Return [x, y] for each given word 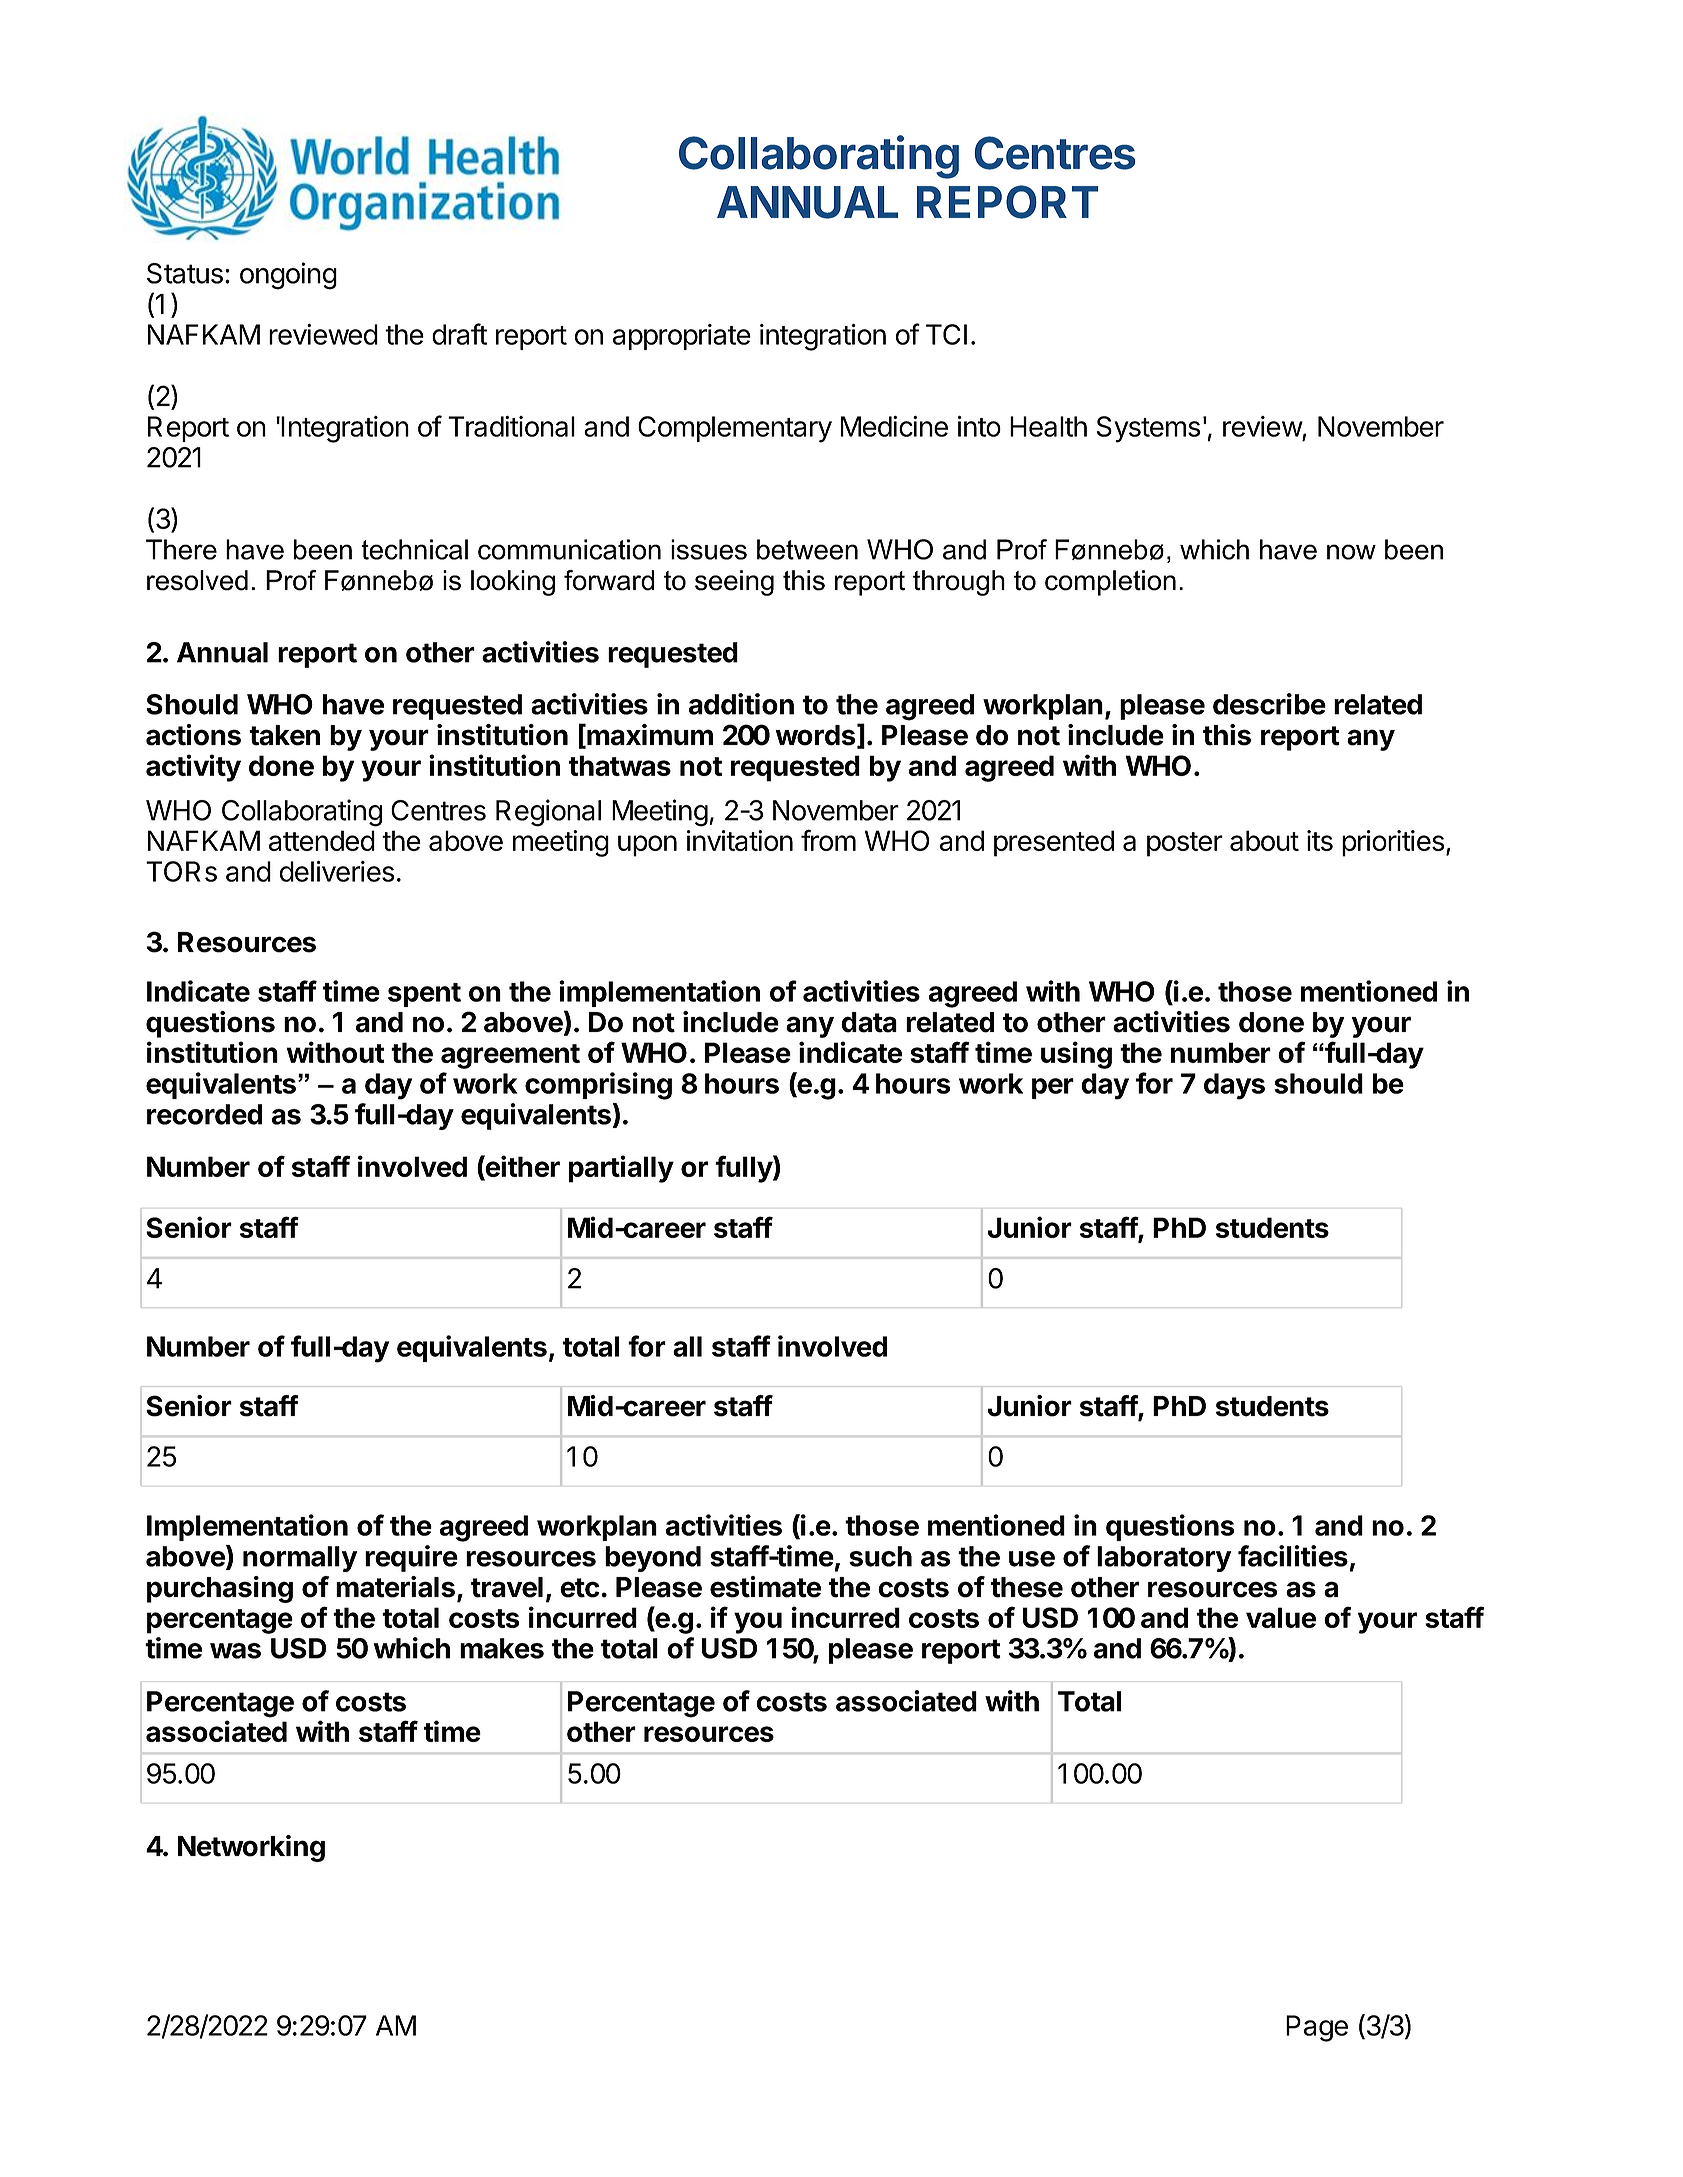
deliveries [337, 871]
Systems [1149, 429]
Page [1317, 2028]
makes [502, 1648]
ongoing [288, 276]
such [880, 1556]
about [1264, 840]
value [1281, 1617]
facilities [1293, 1556]
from [828, 840]
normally [300, 1559]
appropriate [682, 337]
